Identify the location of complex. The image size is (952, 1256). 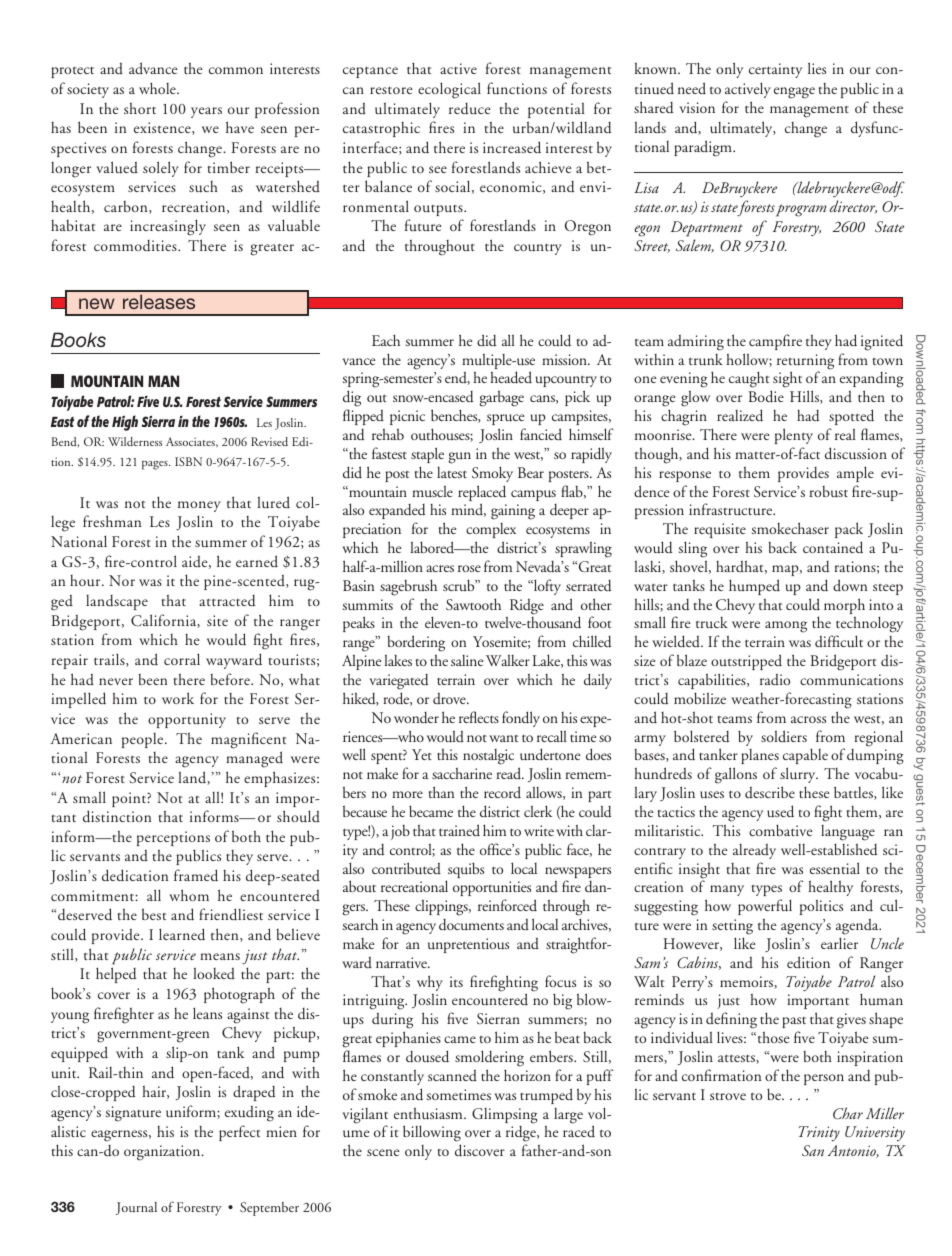
(491, 530).
